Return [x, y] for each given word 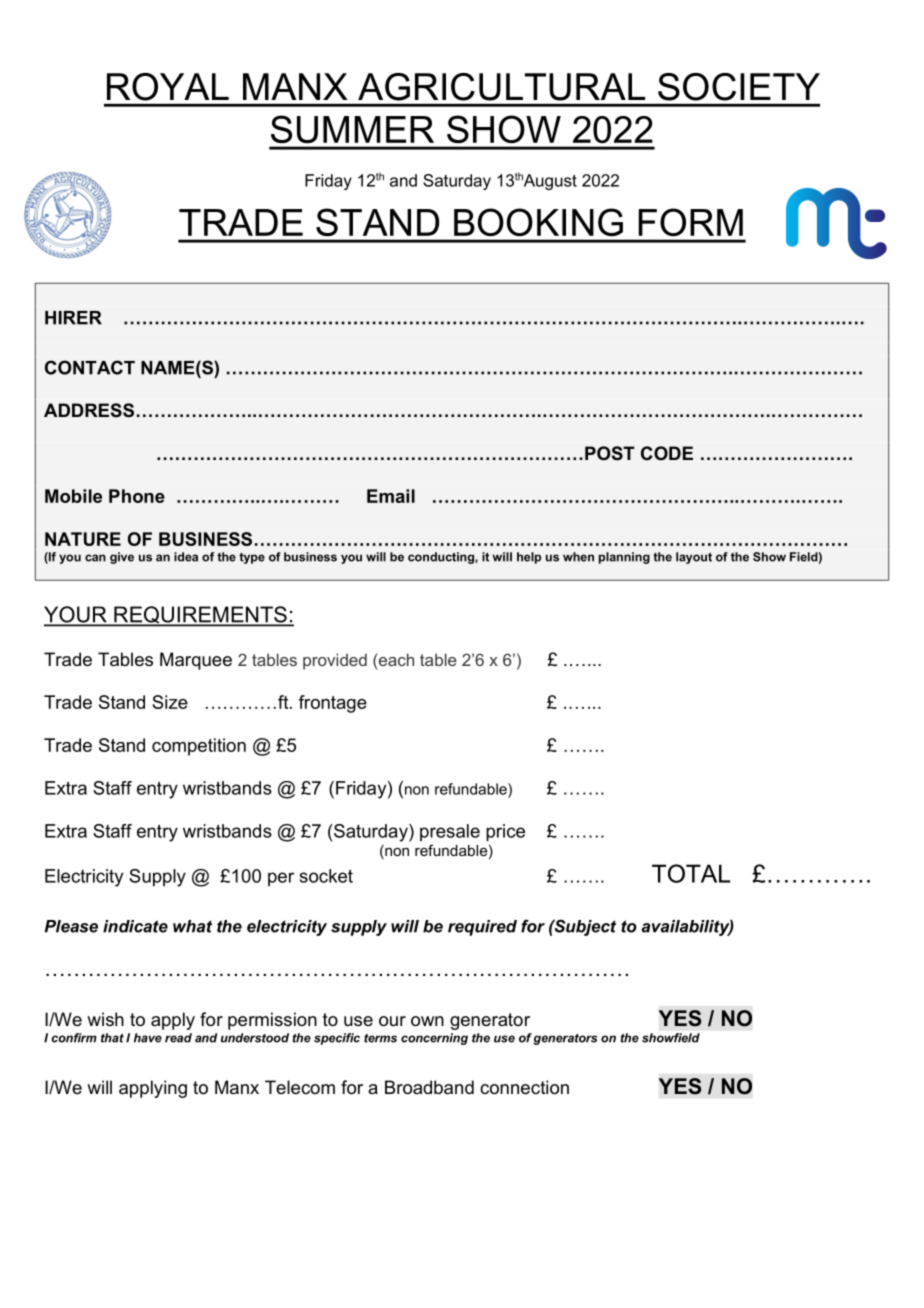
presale [450, 832]
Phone [137, 496]
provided [335, 661]
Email [391, 496]
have [148, 1038]
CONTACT [90, 367]
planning [624, 558]
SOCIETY [739, 87]
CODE [667, 453]
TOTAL [691, 873]
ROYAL [168, 87]
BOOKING [538, 222]
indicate [135, 926]
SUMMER [352, 129]
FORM [691, 222]
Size [170, 702]
